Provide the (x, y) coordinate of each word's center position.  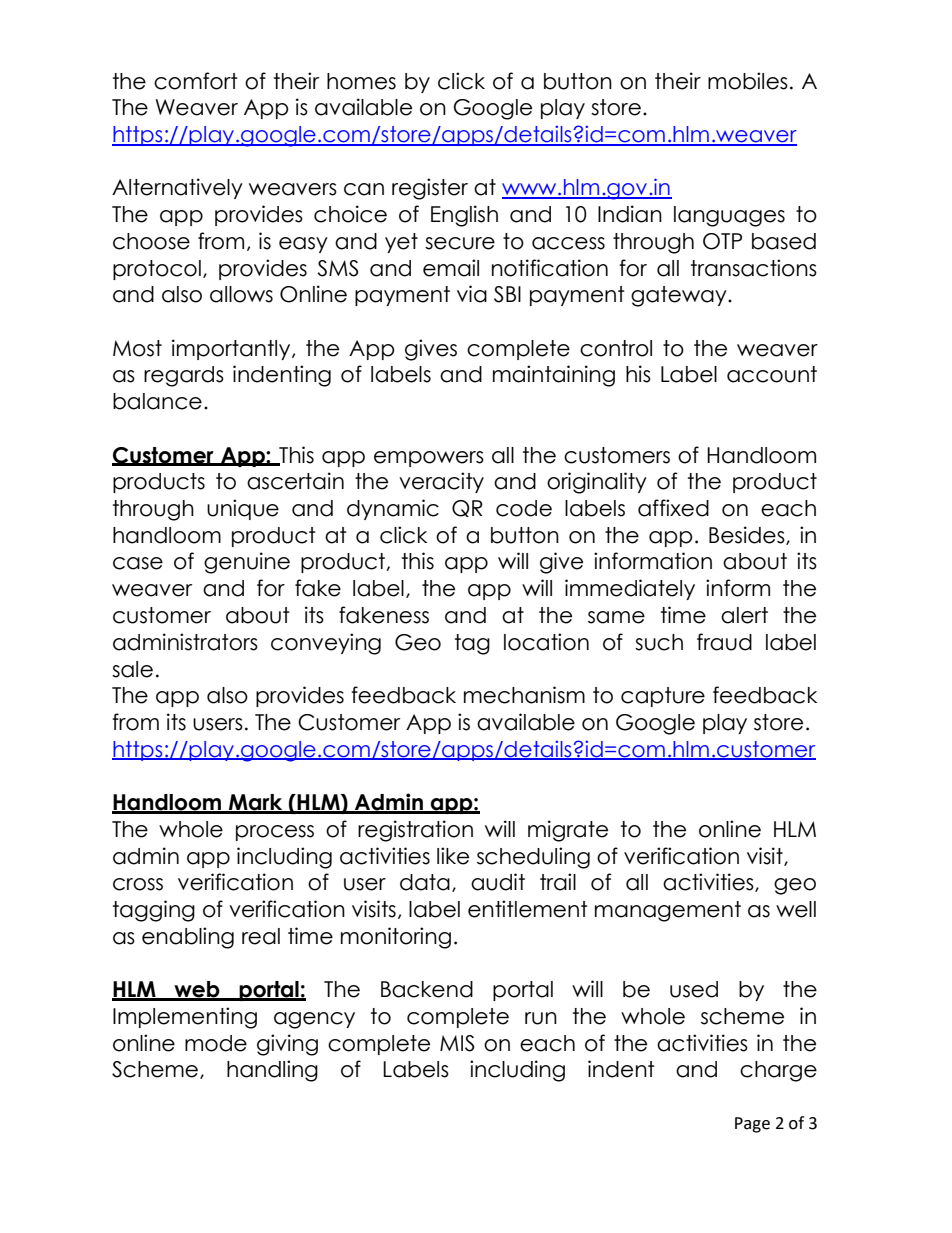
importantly (232, 349)
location (546, 642)
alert (744, 615)
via (472, 294)
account (772, 374)
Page (752, 1125)
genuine (247, 563)
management (668, 911)
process (275, 833)
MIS (457, 1043)
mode (216, 1043)
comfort (196, 81)
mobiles (748, 81)
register (430, 189)
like (453, 856)
